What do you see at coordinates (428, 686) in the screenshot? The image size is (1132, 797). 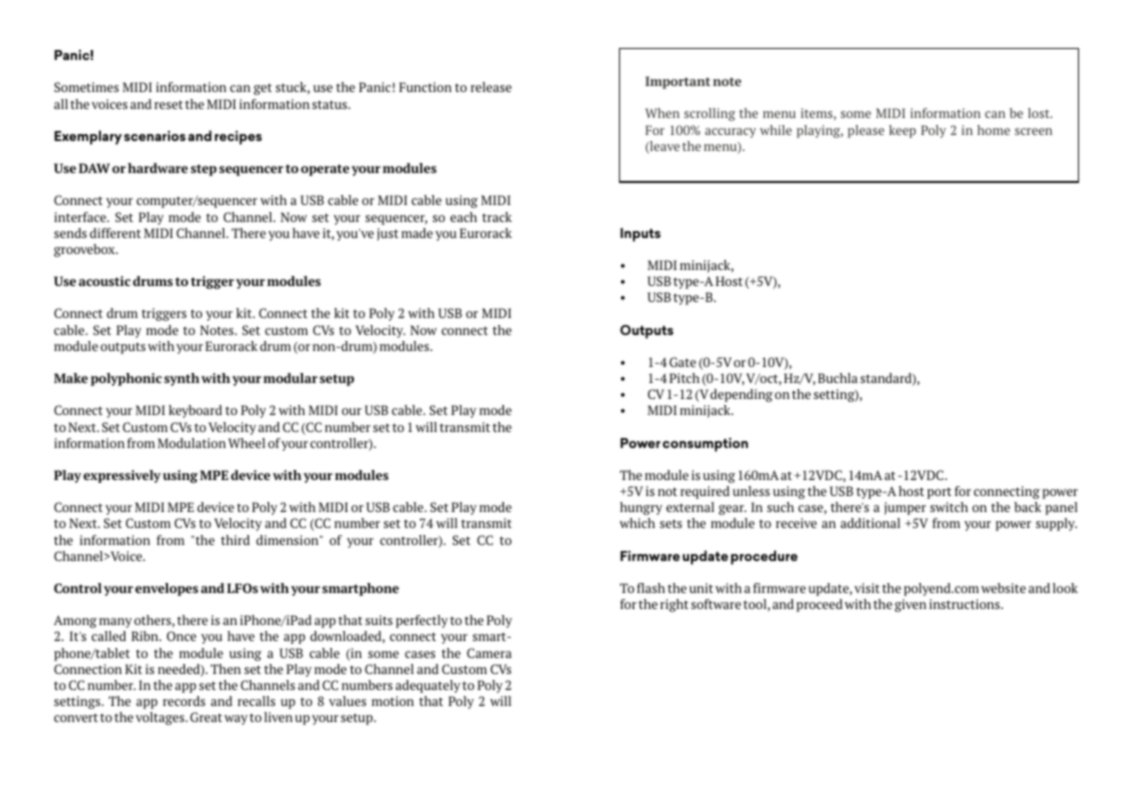 I see `adequately` at bounding box center [428, 686].
